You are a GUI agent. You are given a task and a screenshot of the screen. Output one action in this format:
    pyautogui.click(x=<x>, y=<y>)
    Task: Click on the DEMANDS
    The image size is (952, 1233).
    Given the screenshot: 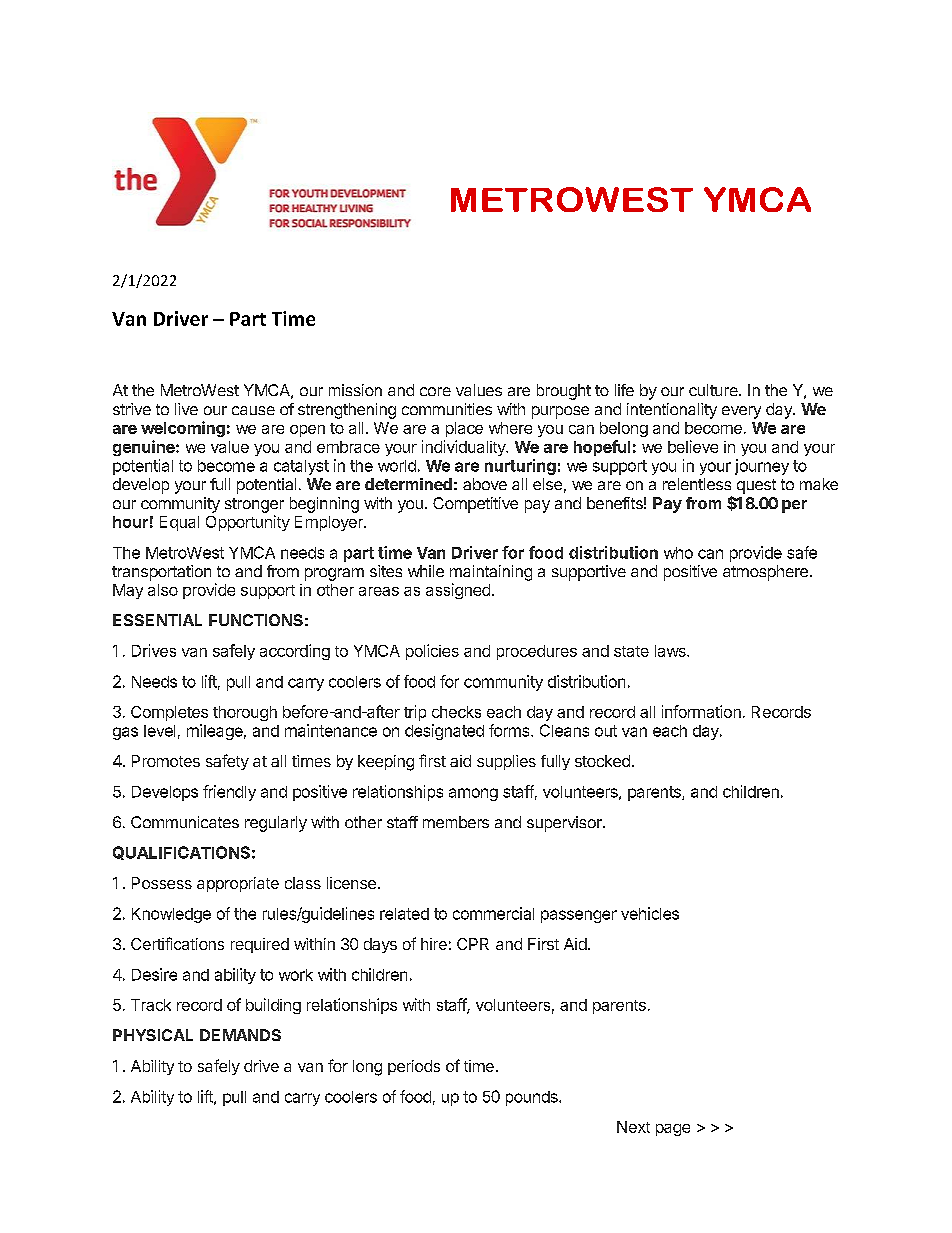 What is the action you would take?
    pyautogui.click(x=240, y=1035)
